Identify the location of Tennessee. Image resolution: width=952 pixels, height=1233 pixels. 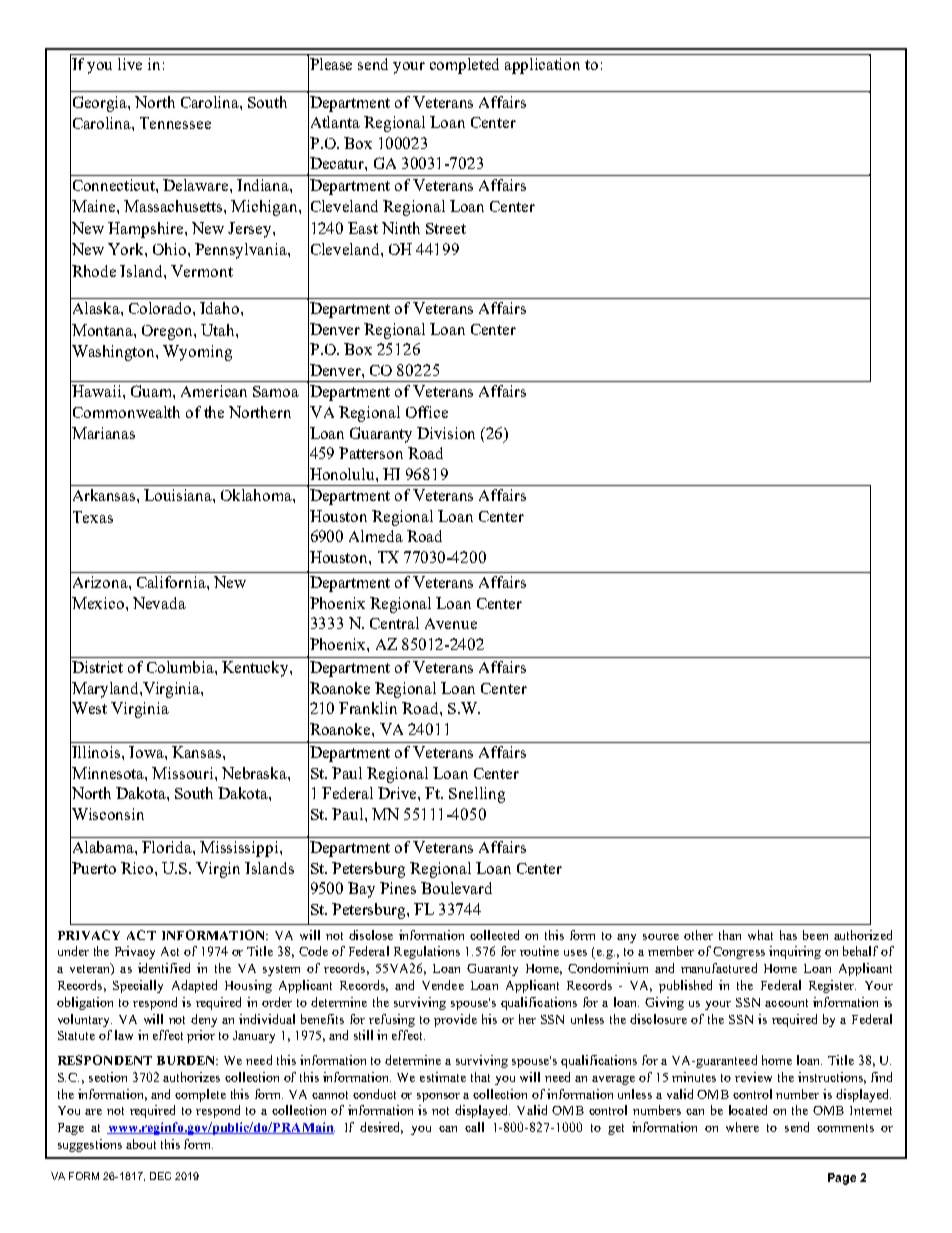
(175, 123).
